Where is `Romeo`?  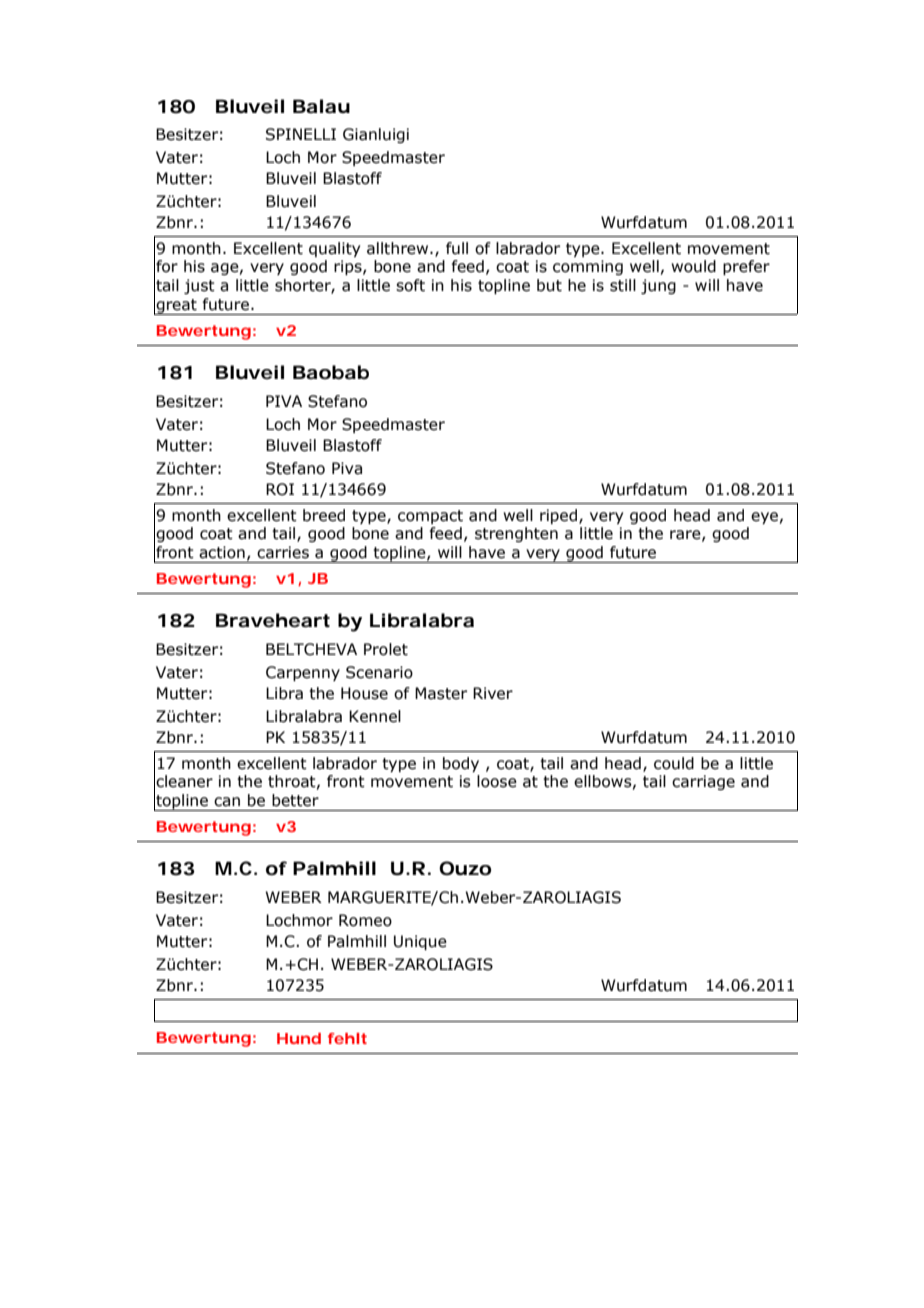 Romeo is located at coordinates (365, 920).
